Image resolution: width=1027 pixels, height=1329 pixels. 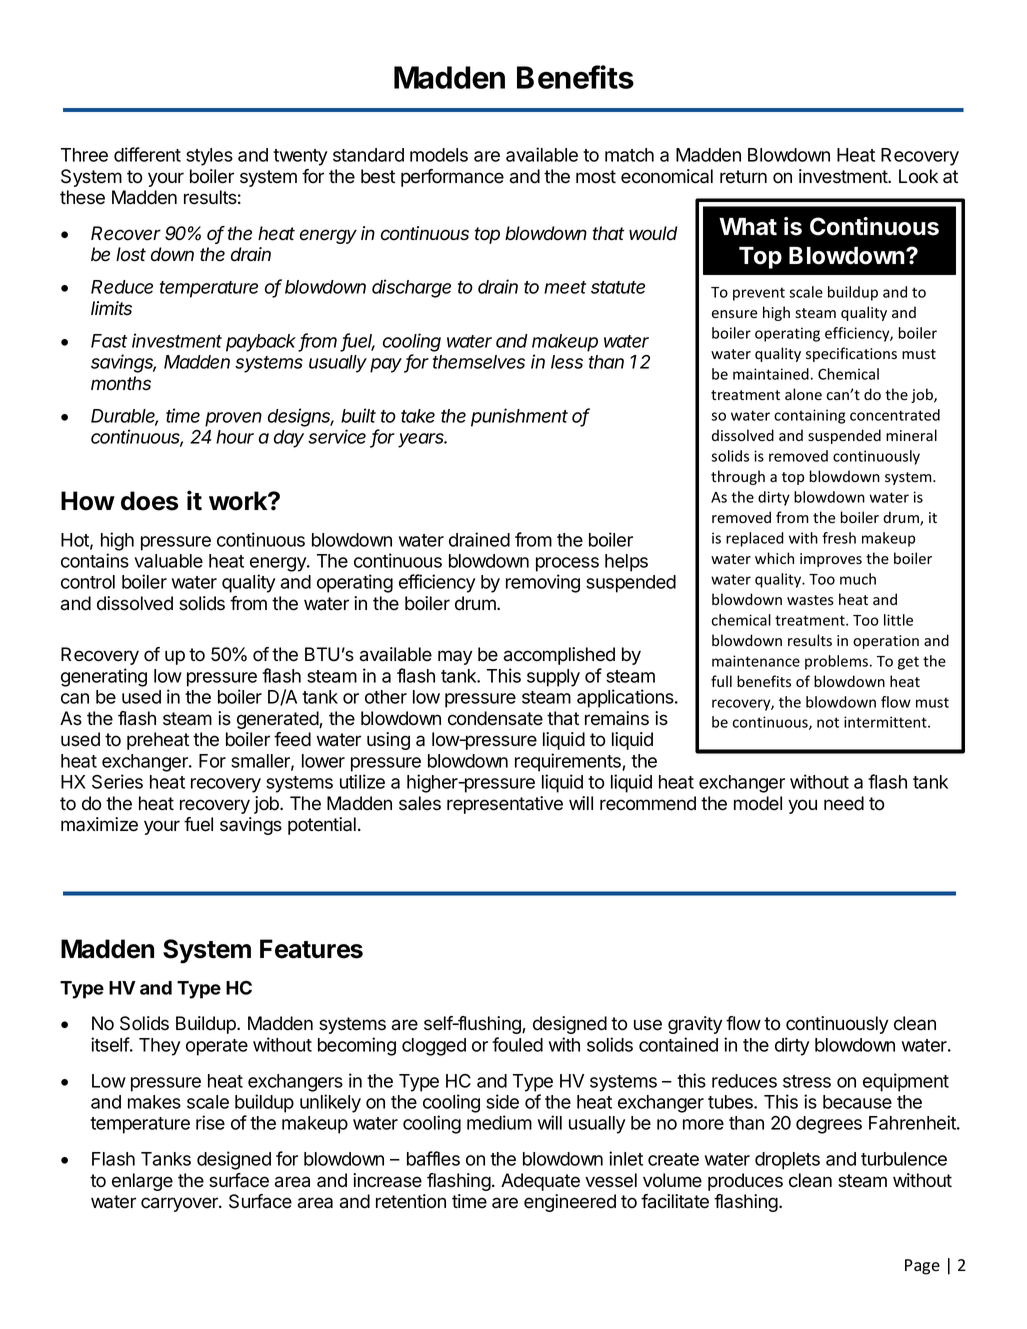 I want to click on not, so click(x=828, y=722).
